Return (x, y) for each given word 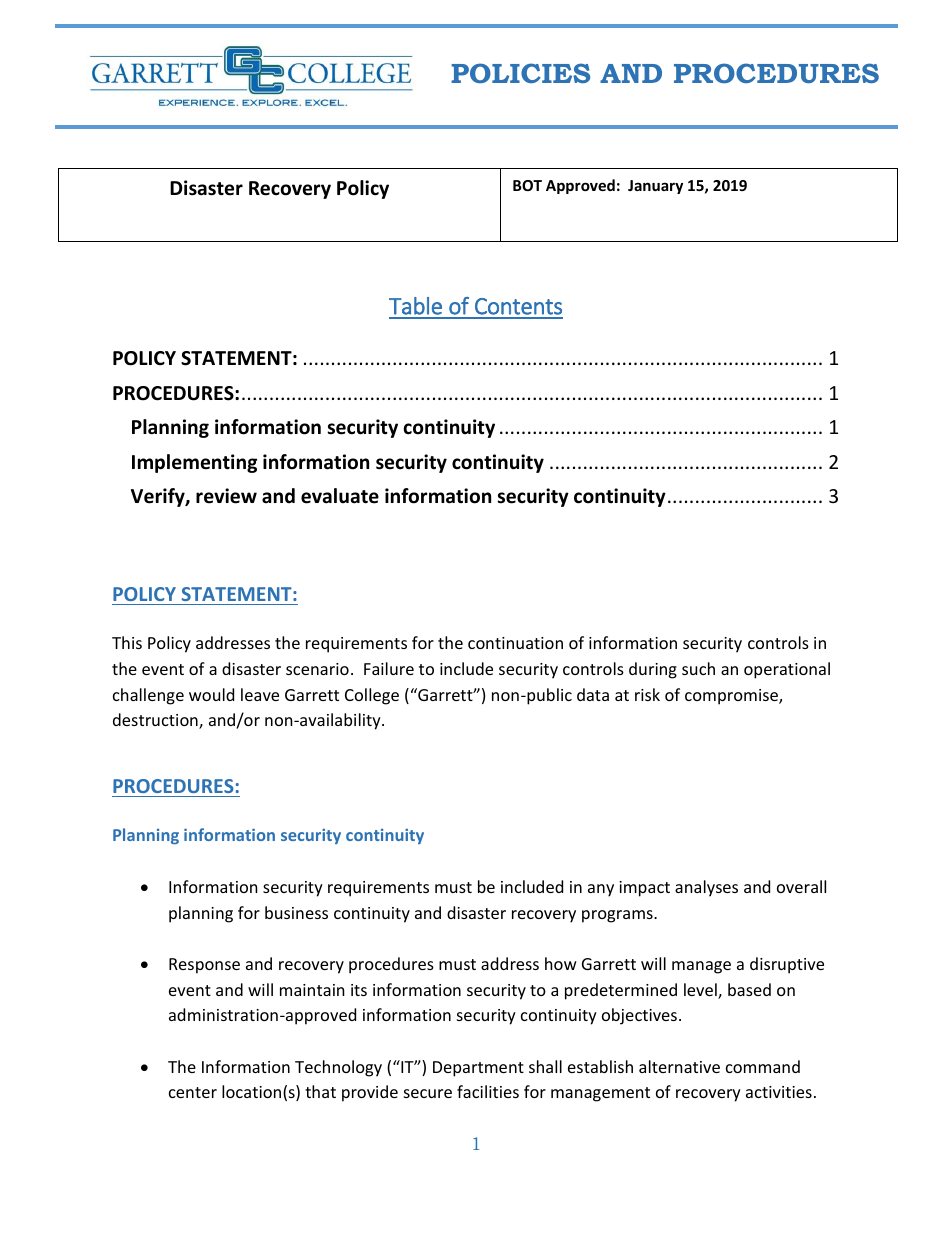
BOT (527, 185)
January (655, 187)
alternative (679, 1066)
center (193, 1092)
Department (478, 1069)
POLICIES (520, 73)
